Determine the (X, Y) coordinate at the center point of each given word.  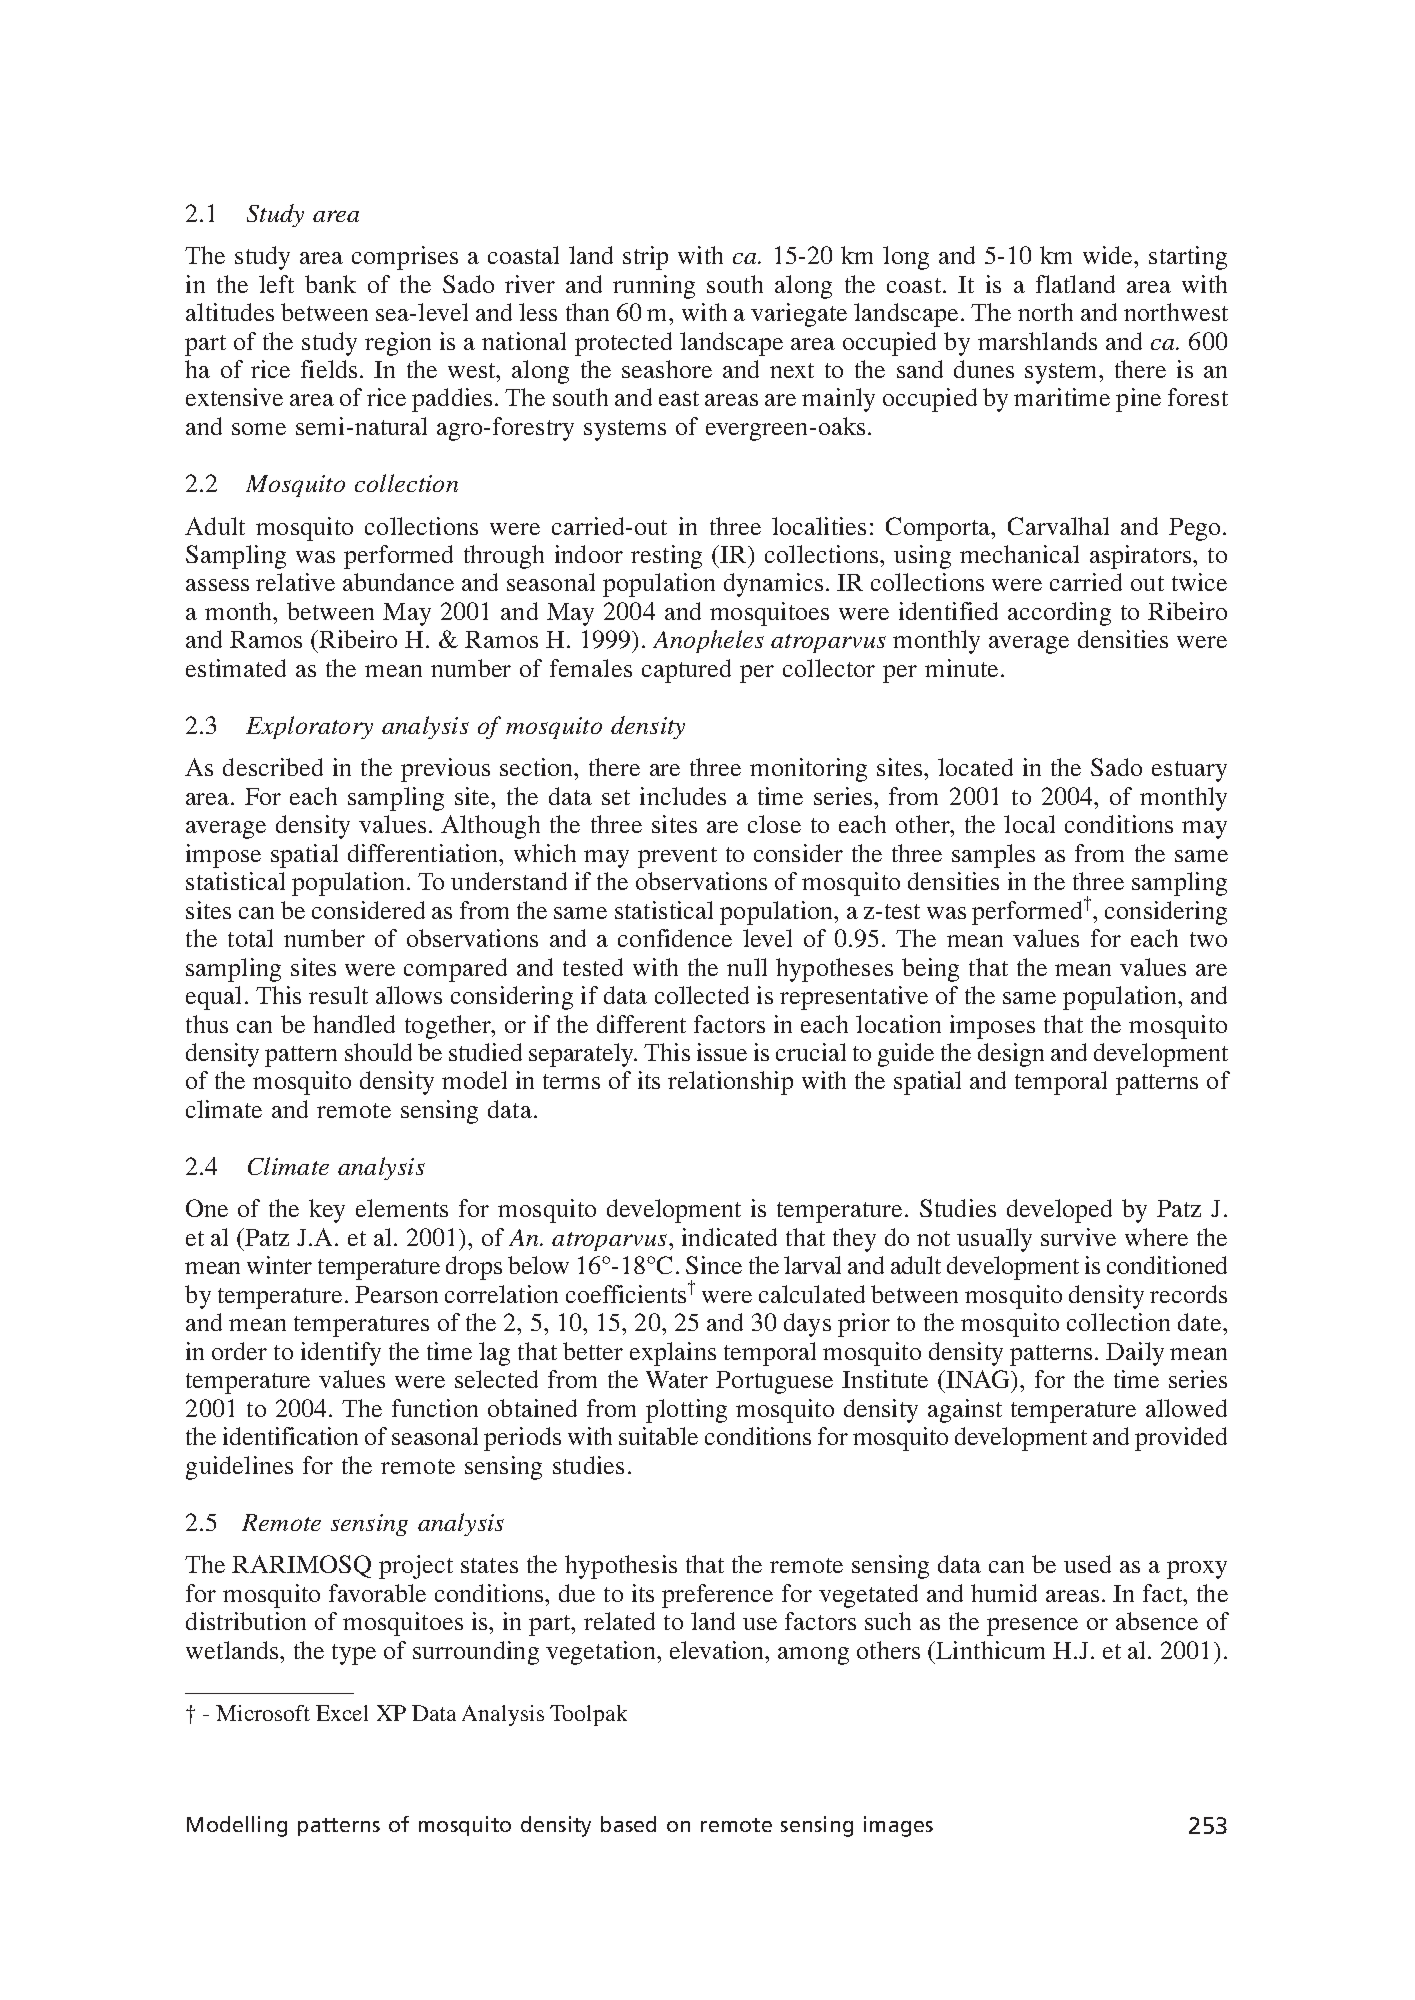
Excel (342, 1713)
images (898, 1826)
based (628, 1824)
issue (722, 1052)
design (1011, 1055)
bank (330, 284)
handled (354, 1024)
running (654, 287)
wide (1109, 255)
